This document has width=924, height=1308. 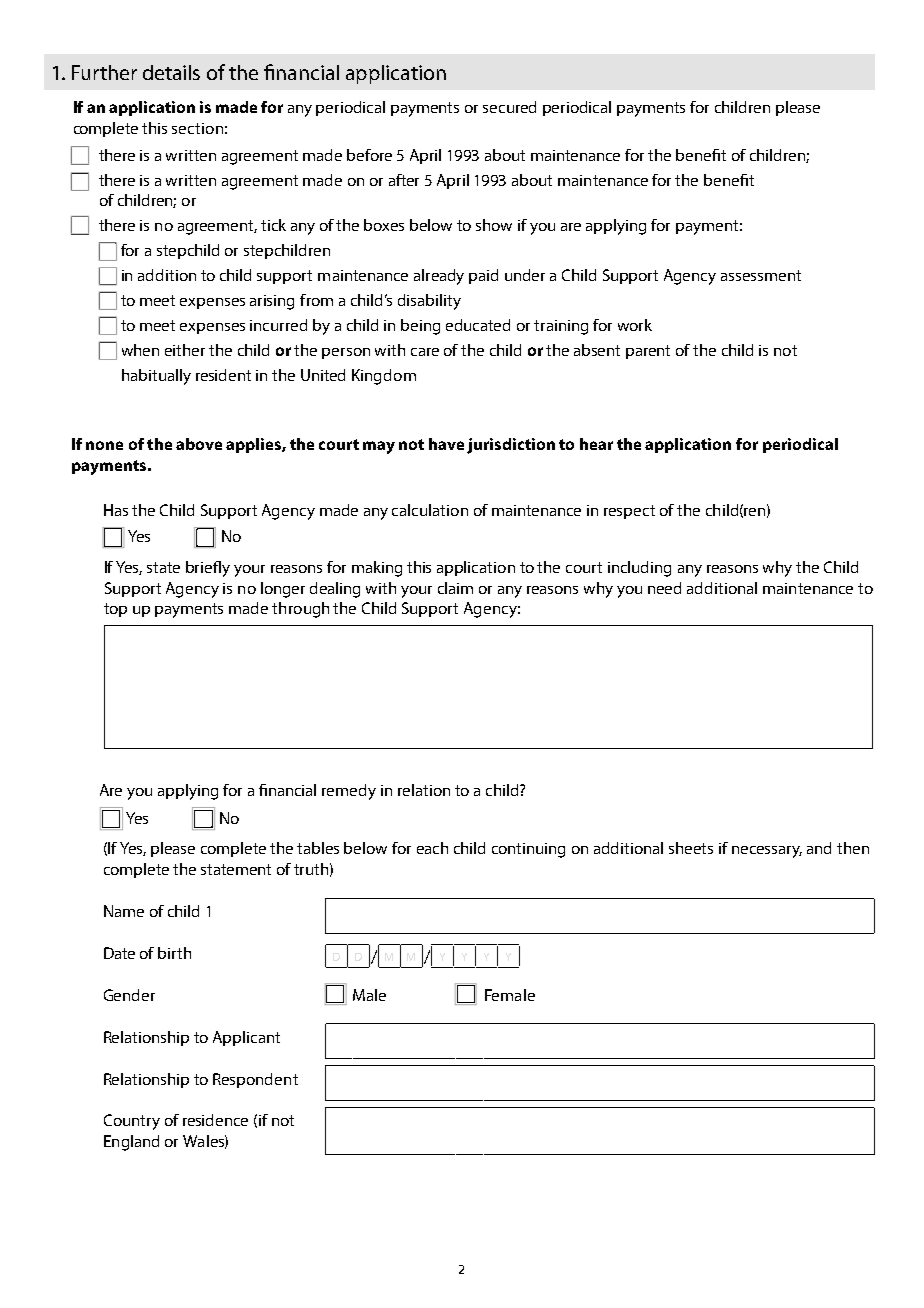 What do you see at coordinates (648, 352) in the document?
I see `parent` at bounding box center [648, 352].
